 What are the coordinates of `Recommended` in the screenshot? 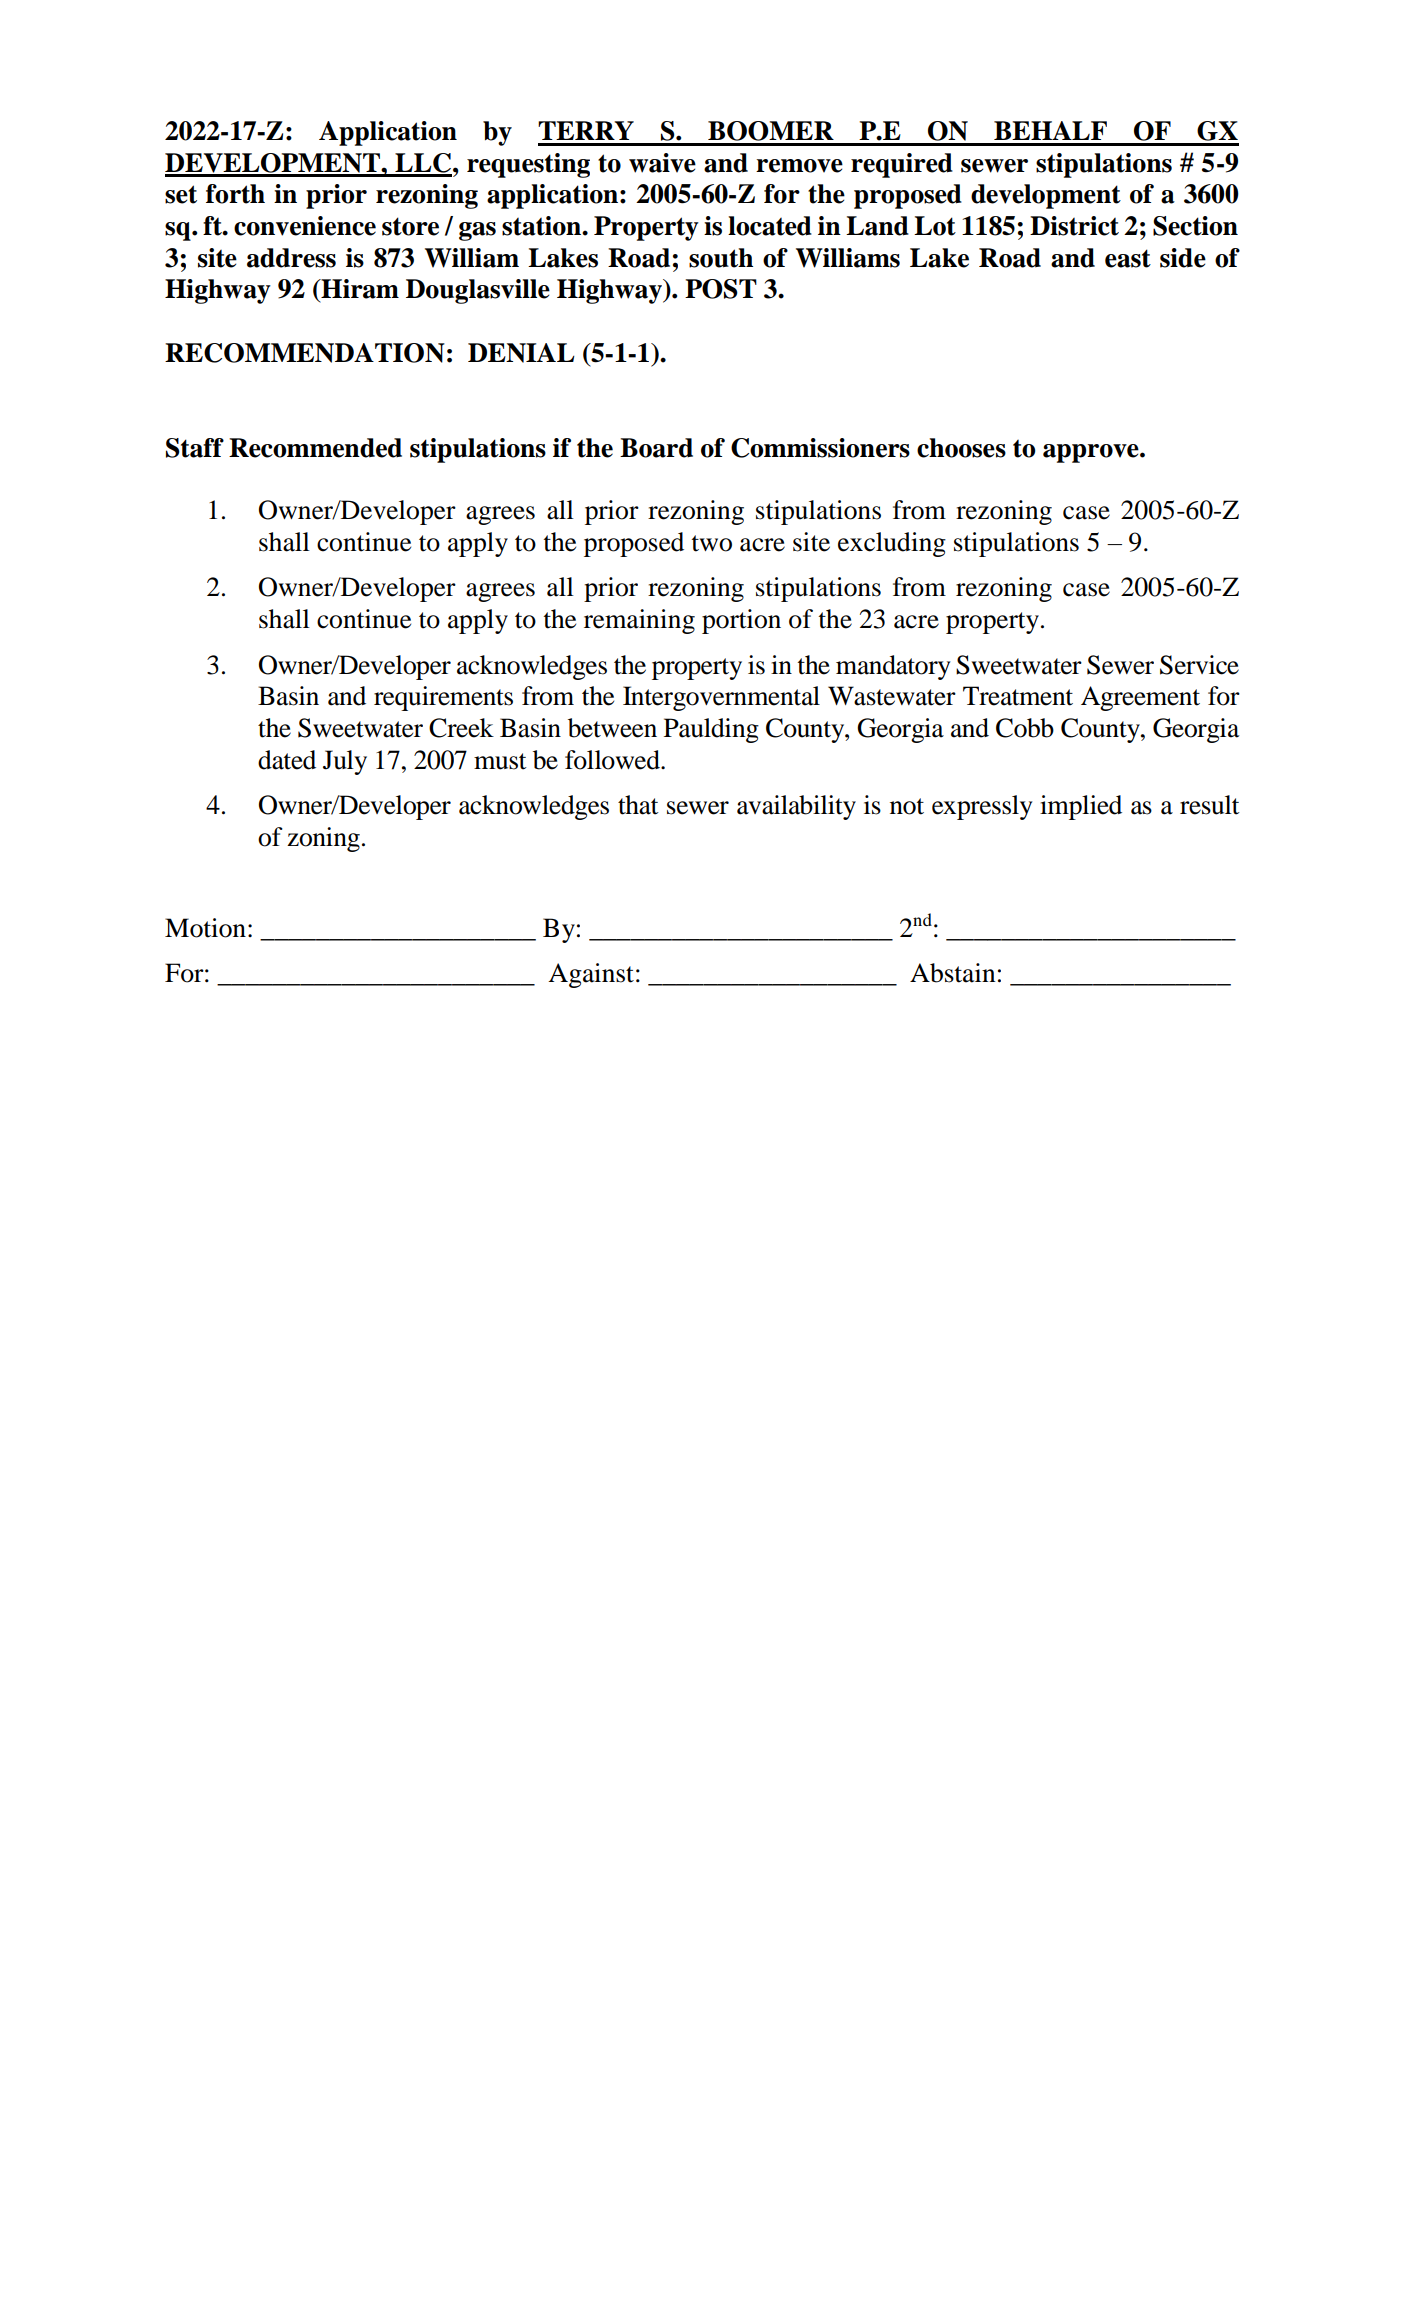 It's located at (315, 448).
